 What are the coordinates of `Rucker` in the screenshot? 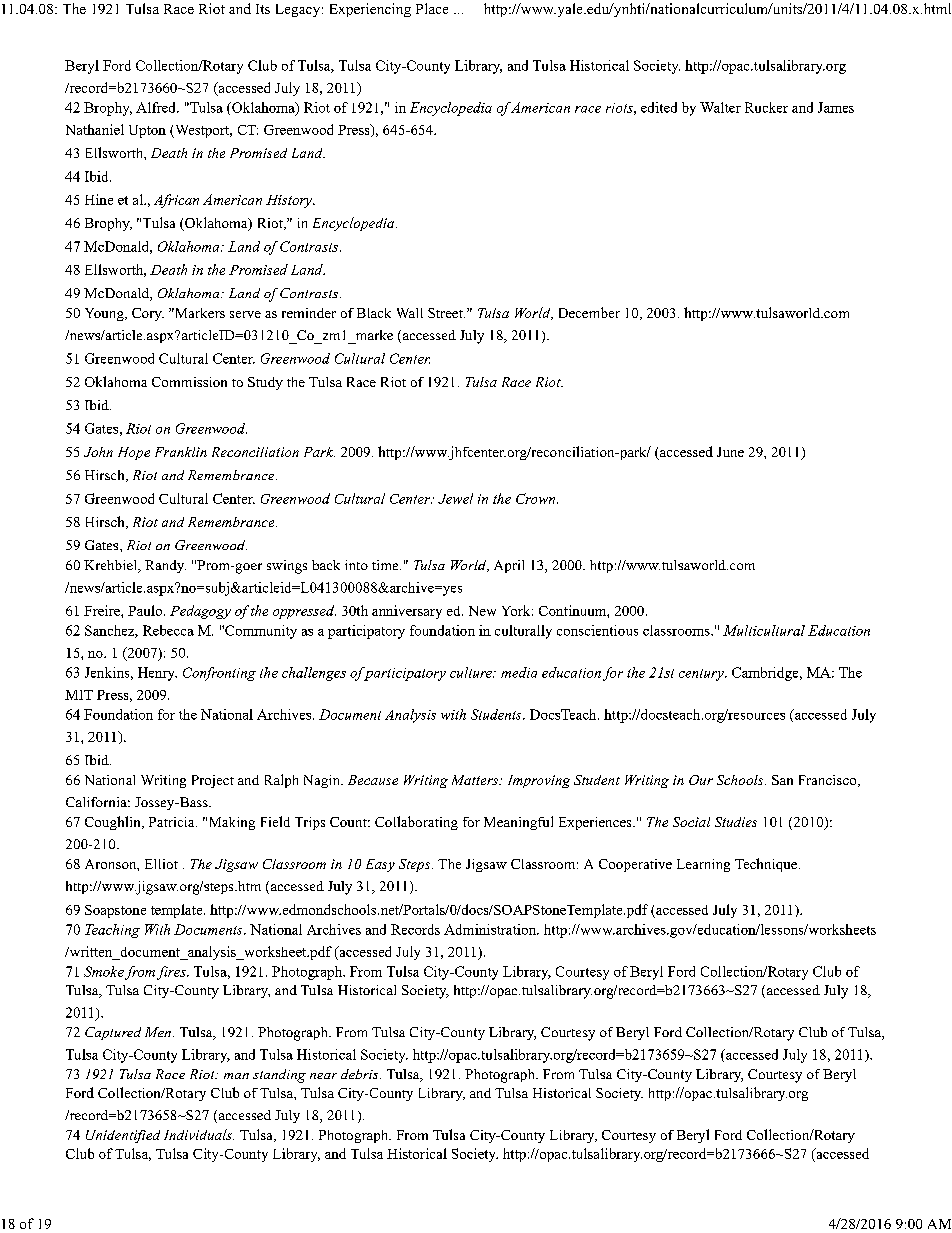 It's located at (766, 107).
